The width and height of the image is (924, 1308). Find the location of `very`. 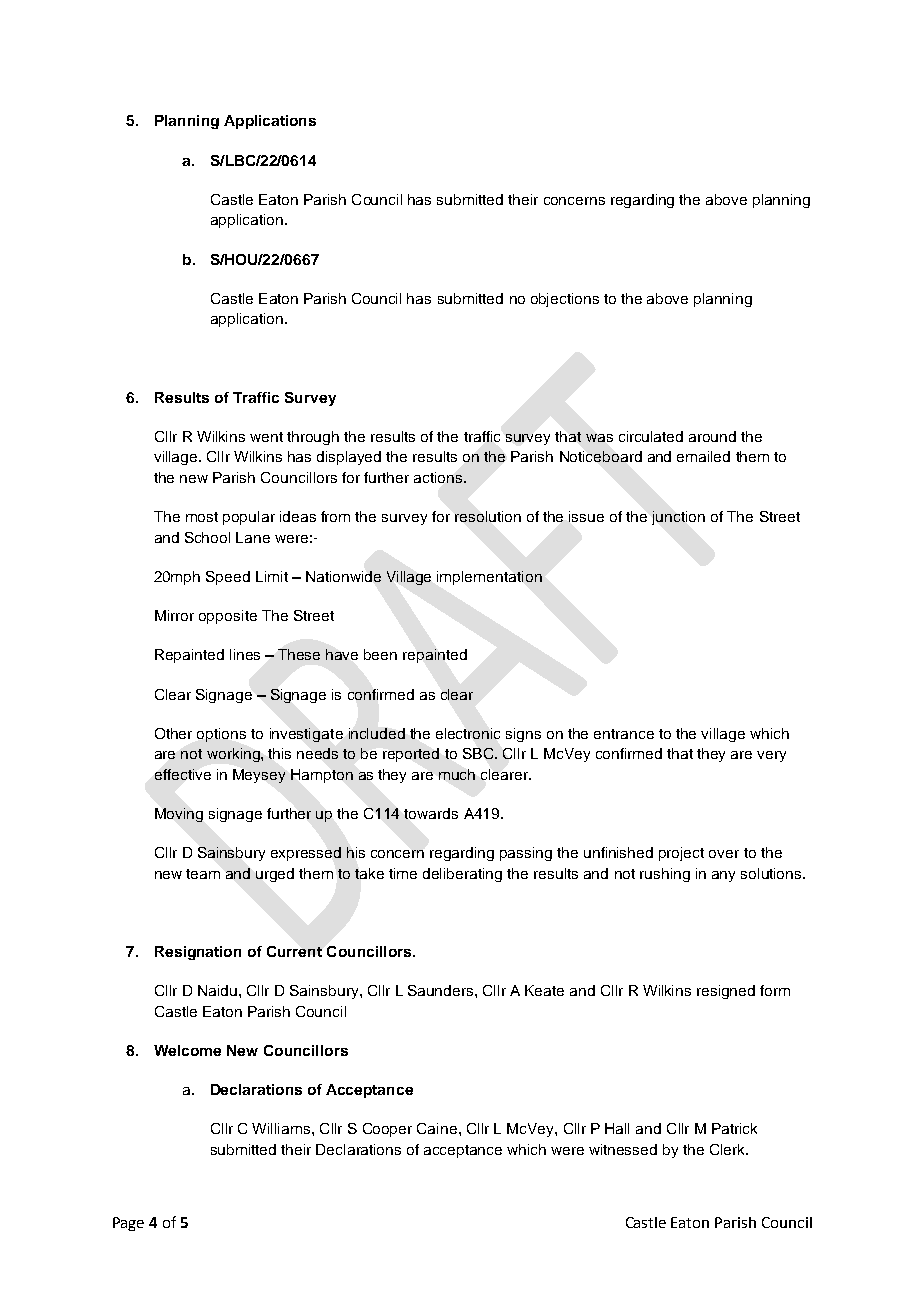

very is located at coordinates (771, 756).
